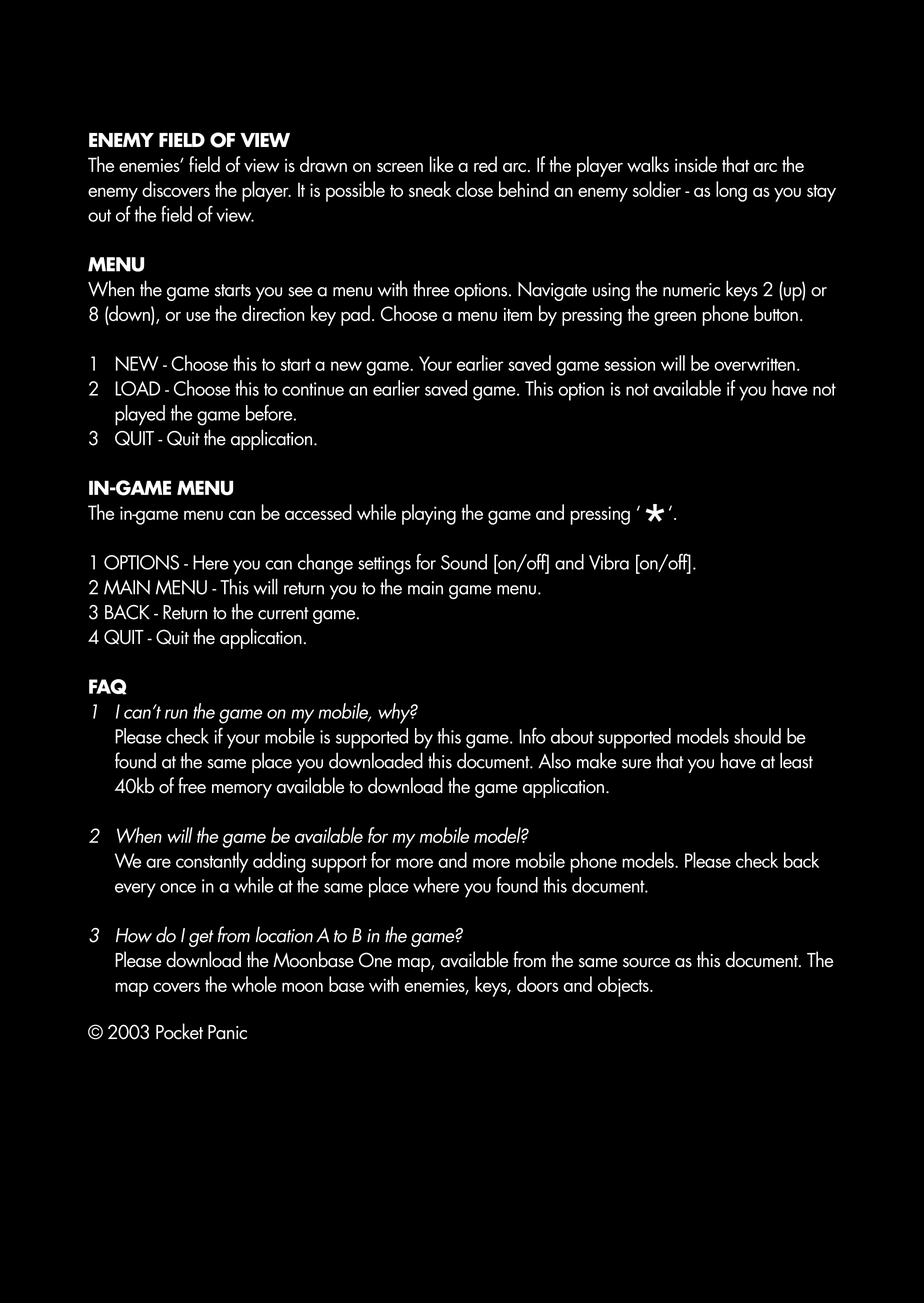  Describe the element at coordinates (731, 191) in the document. I see `long` at that location.
